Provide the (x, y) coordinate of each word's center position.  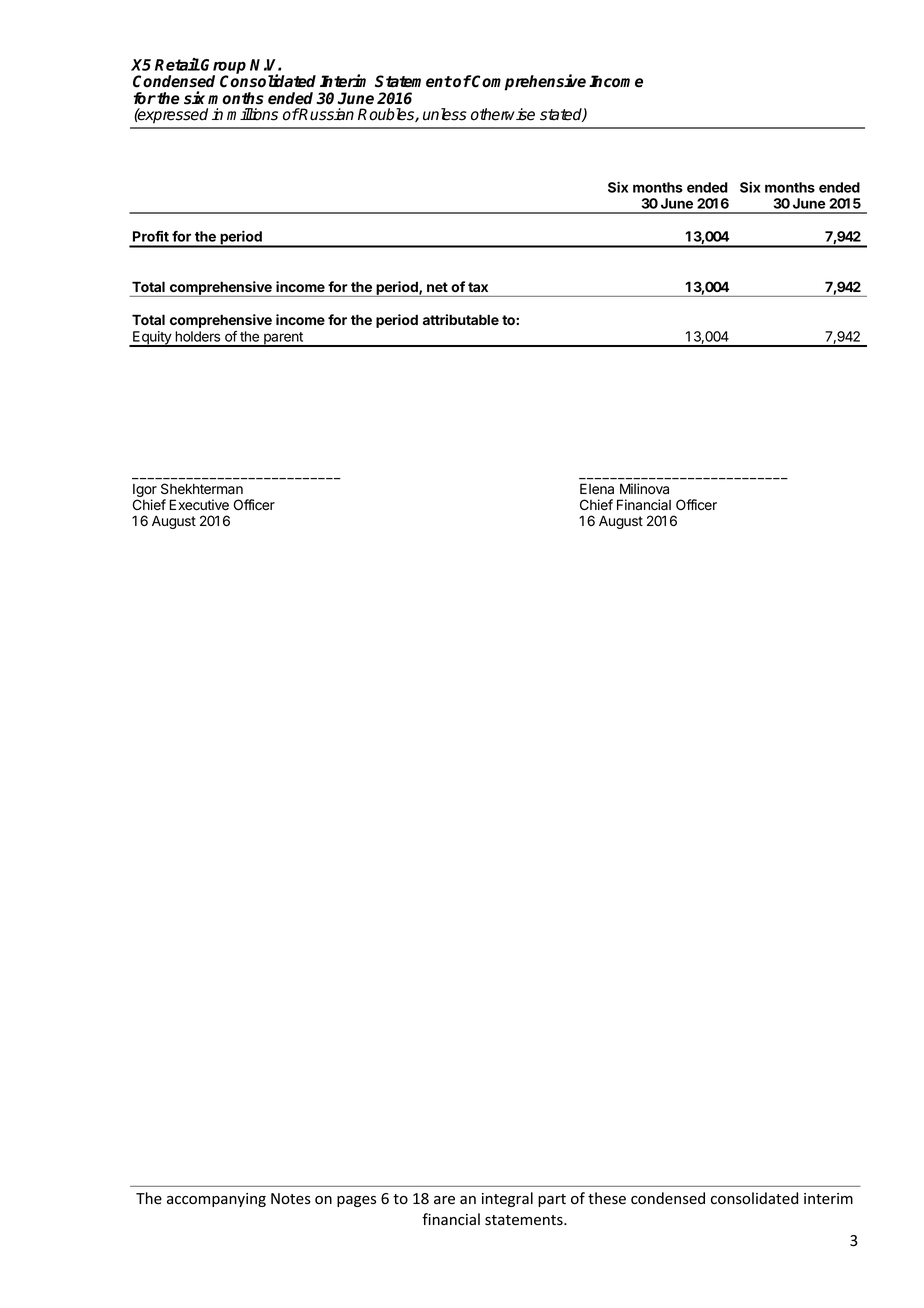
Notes (291, 1199)
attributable (461, 319)
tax (478, 287)
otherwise (503, 114)
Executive (199, 505)
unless (445, 114)
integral (507, 1199)
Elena (597, 489)
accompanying (216, 1200)
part (552, 1200)
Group (222, 67)
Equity (152, 339)
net (437, 287)
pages (356, 1201)
